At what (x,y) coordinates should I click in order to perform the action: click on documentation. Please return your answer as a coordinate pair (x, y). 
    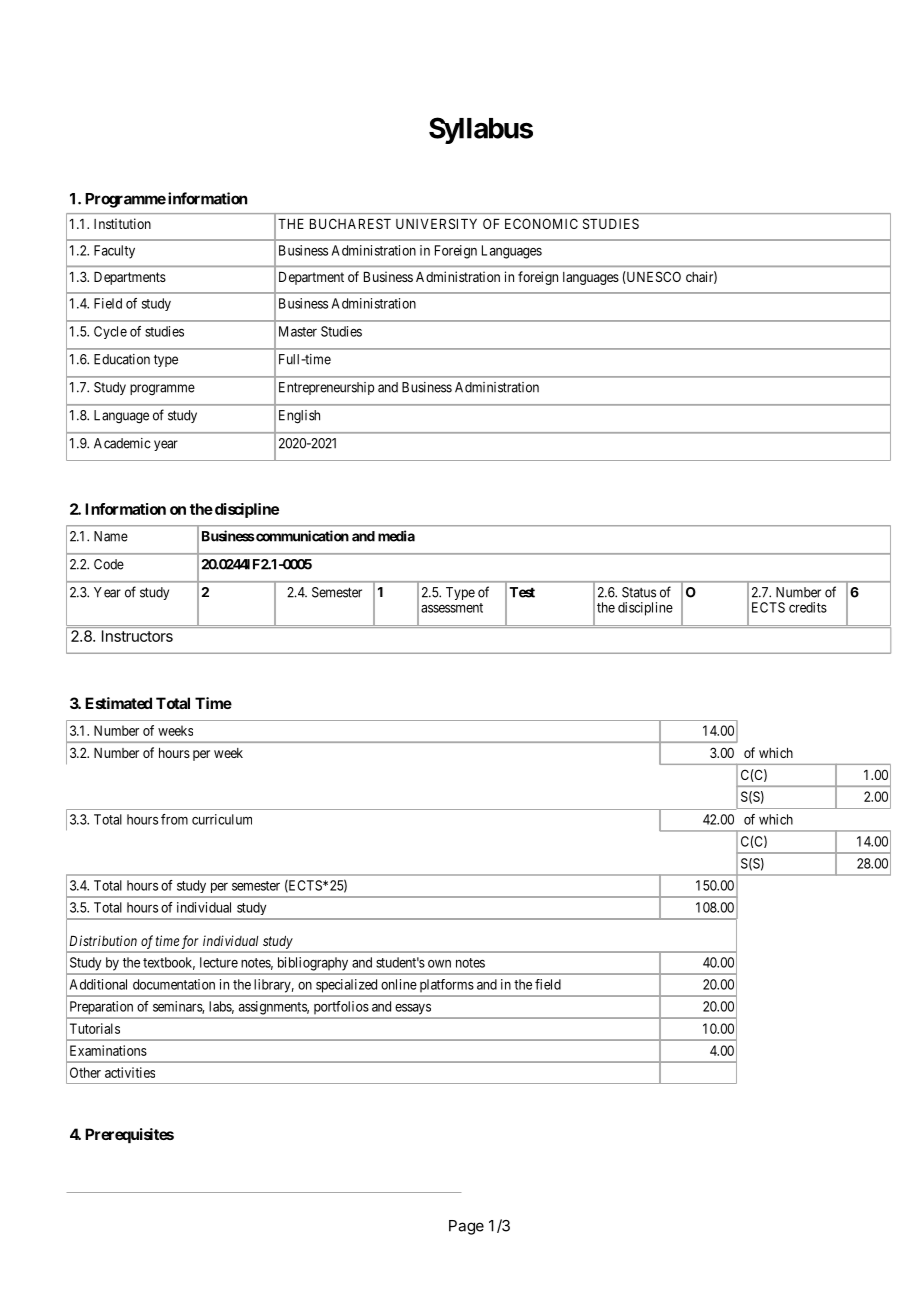
    Looking at the image, I should click on (174, 984).
